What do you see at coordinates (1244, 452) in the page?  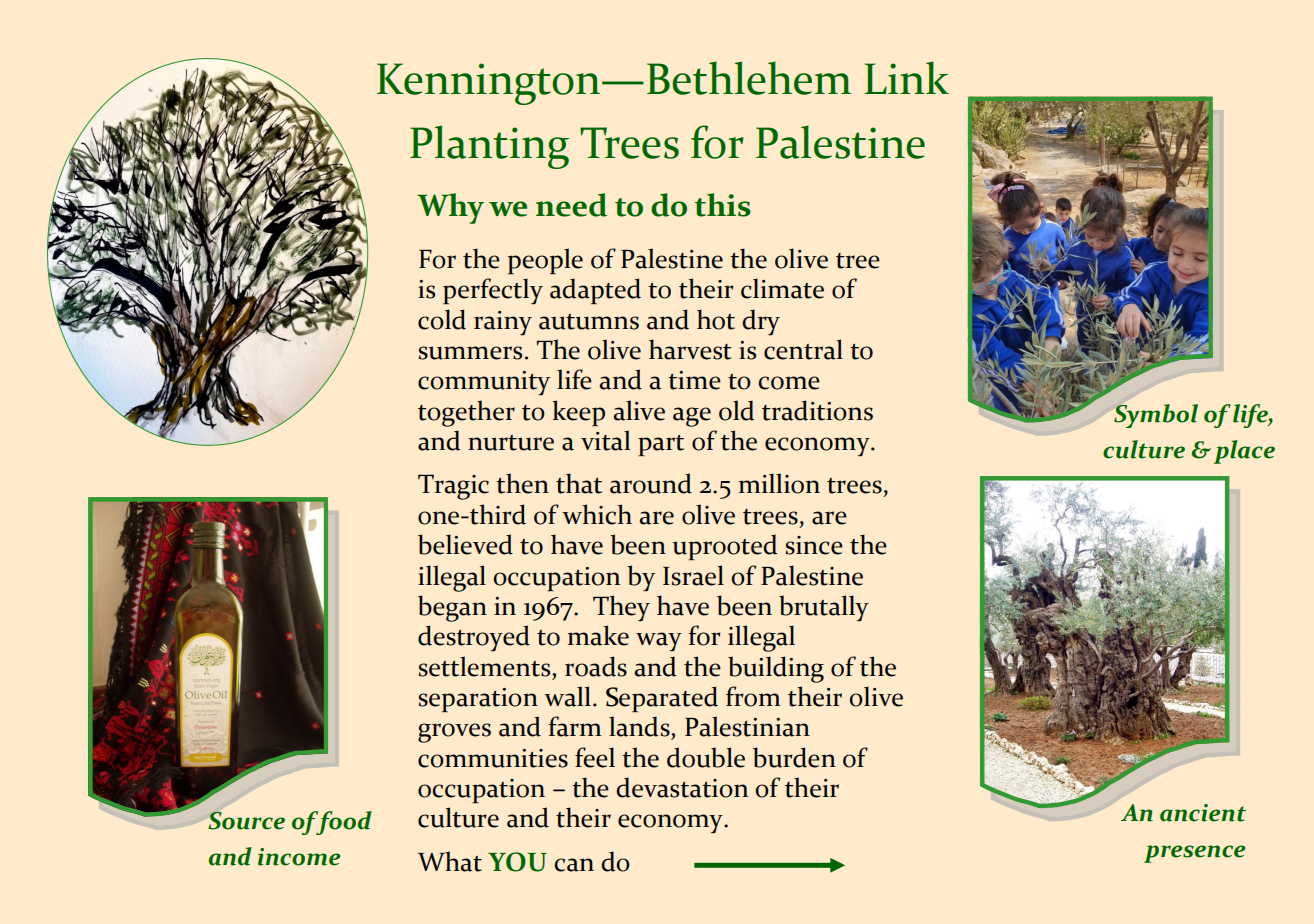 I see `place` at bounding box center [1244, 452].
